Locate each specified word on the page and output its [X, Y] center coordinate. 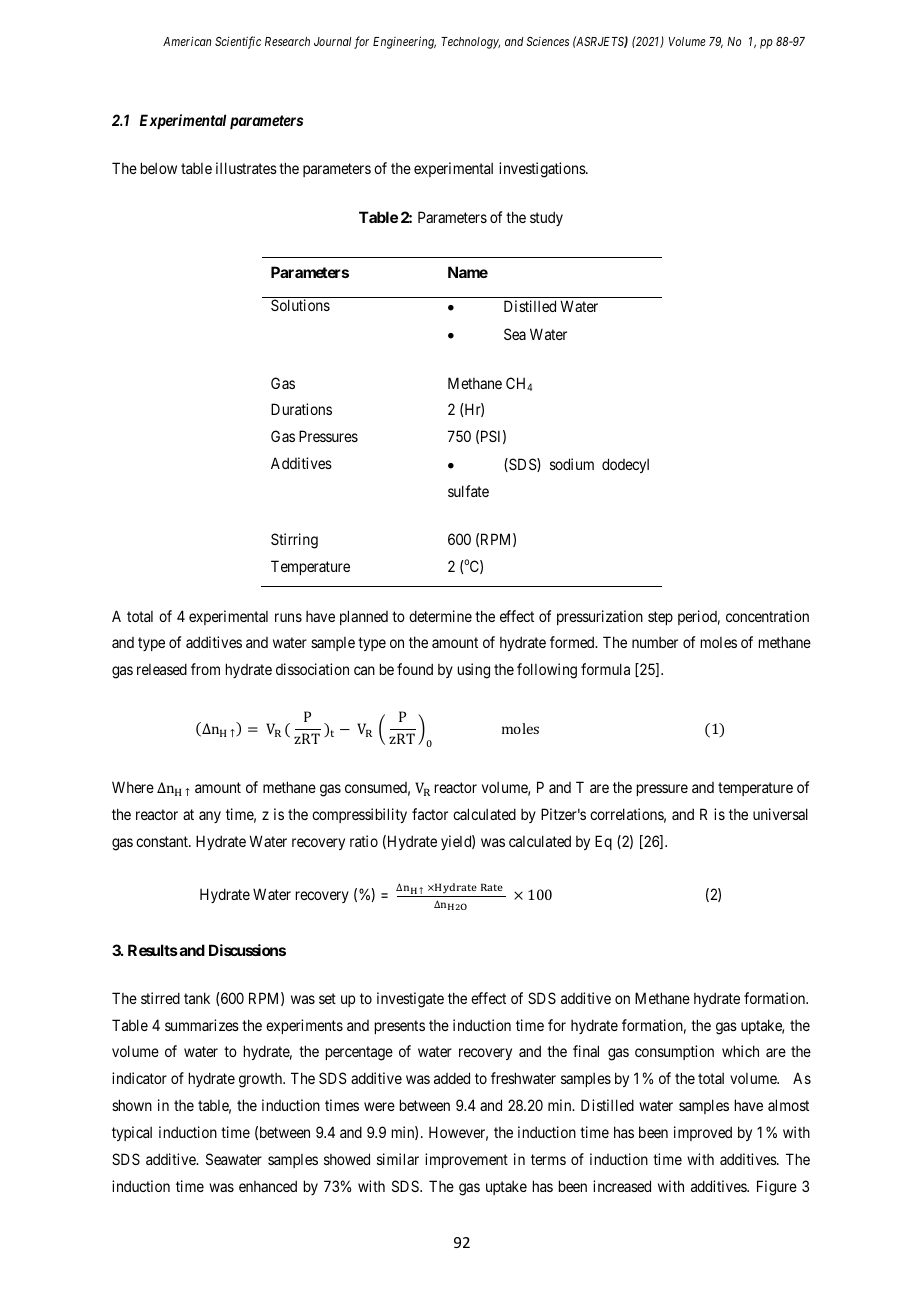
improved [703, 1133]
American [187, 41]
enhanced [268, 1186]
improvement [466, 1160]
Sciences [547, 41]
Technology [470, 43]
